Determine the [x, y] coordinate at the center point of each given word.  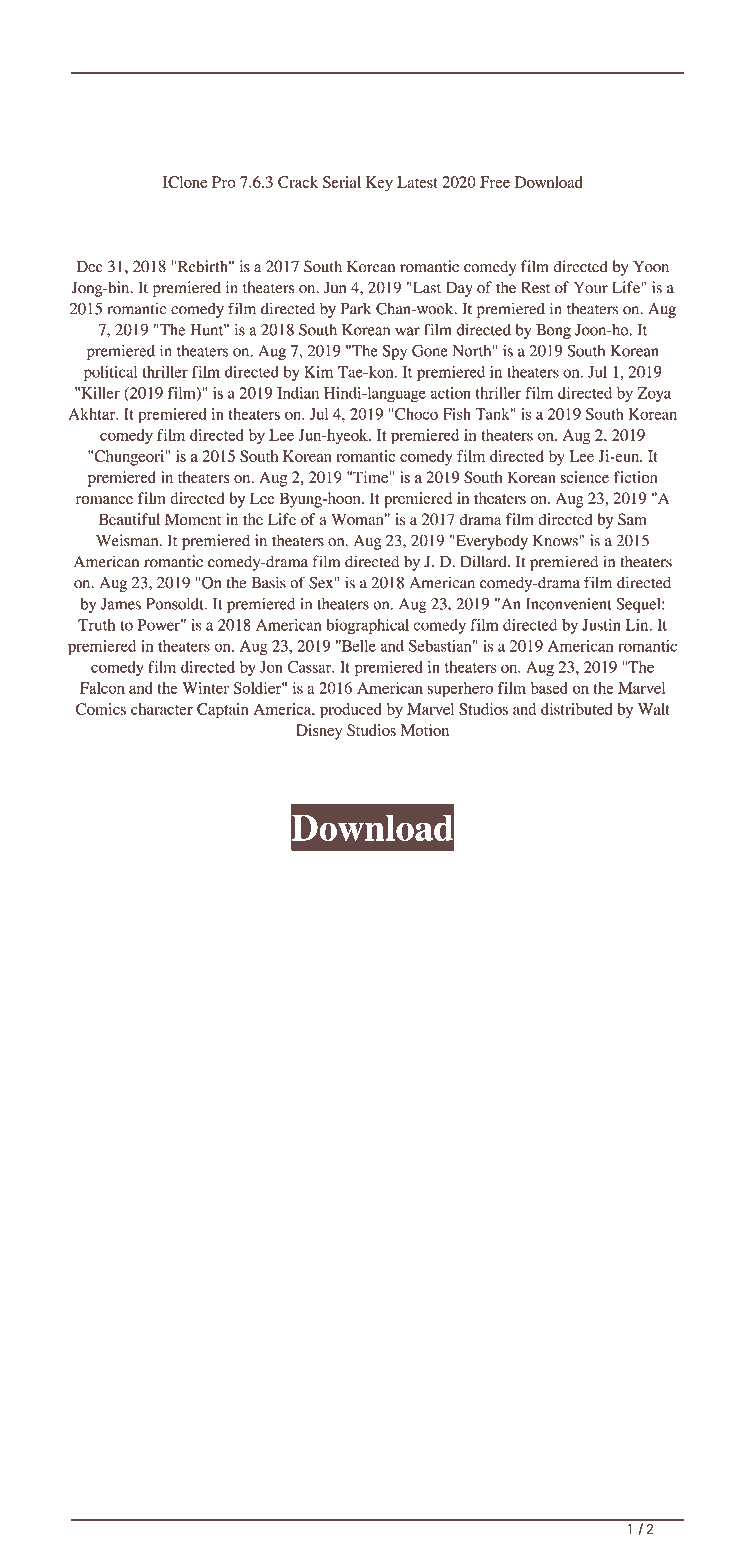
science [584, 477]
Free [495, 182]
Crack [298, 182]
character [162, 709]
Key [379, 184]
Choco [415, 414]
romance [104, 500]
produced [351, 711]
